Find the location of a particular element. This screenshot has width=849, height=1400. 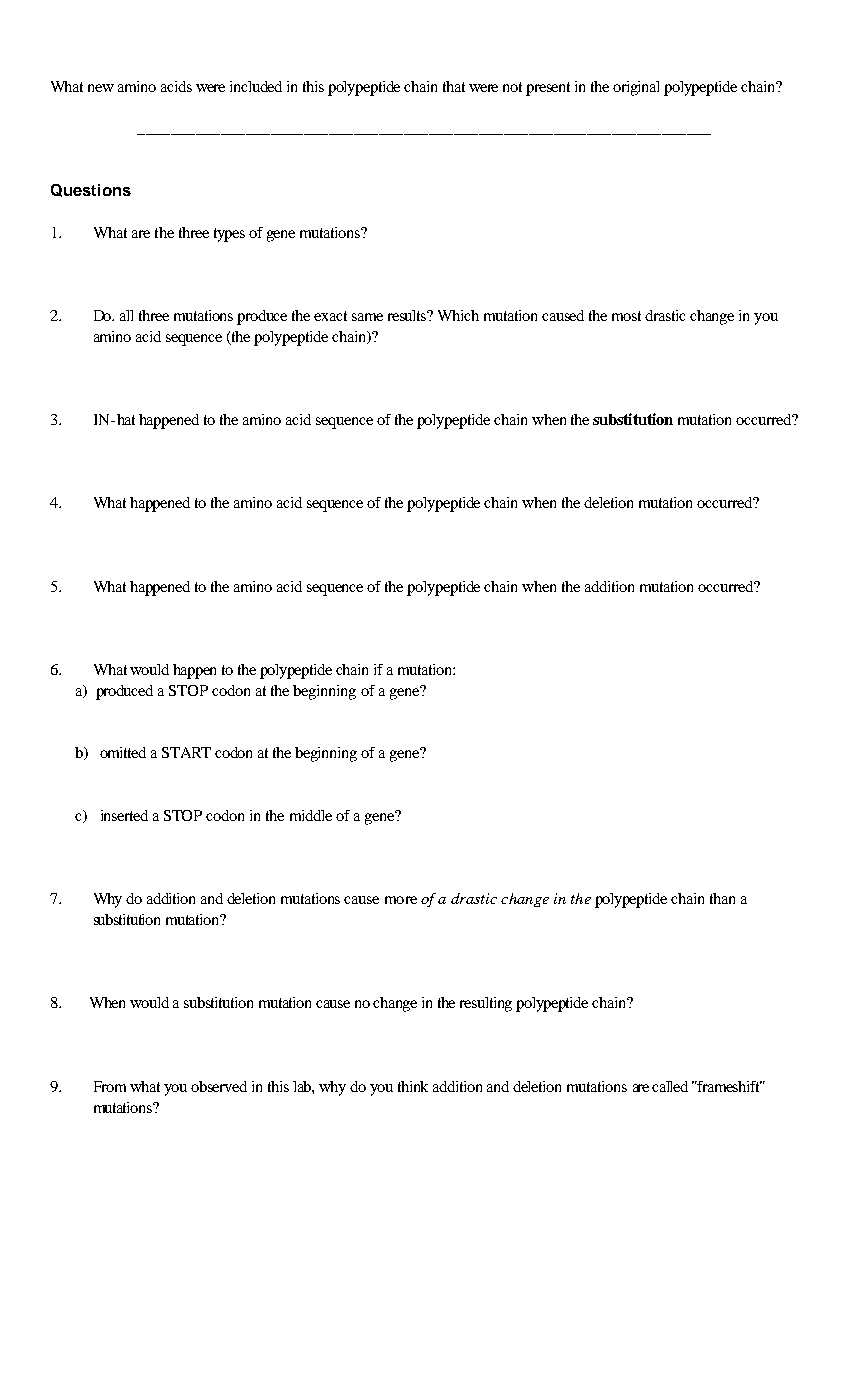

think is located at coordinates (413, 1086).
